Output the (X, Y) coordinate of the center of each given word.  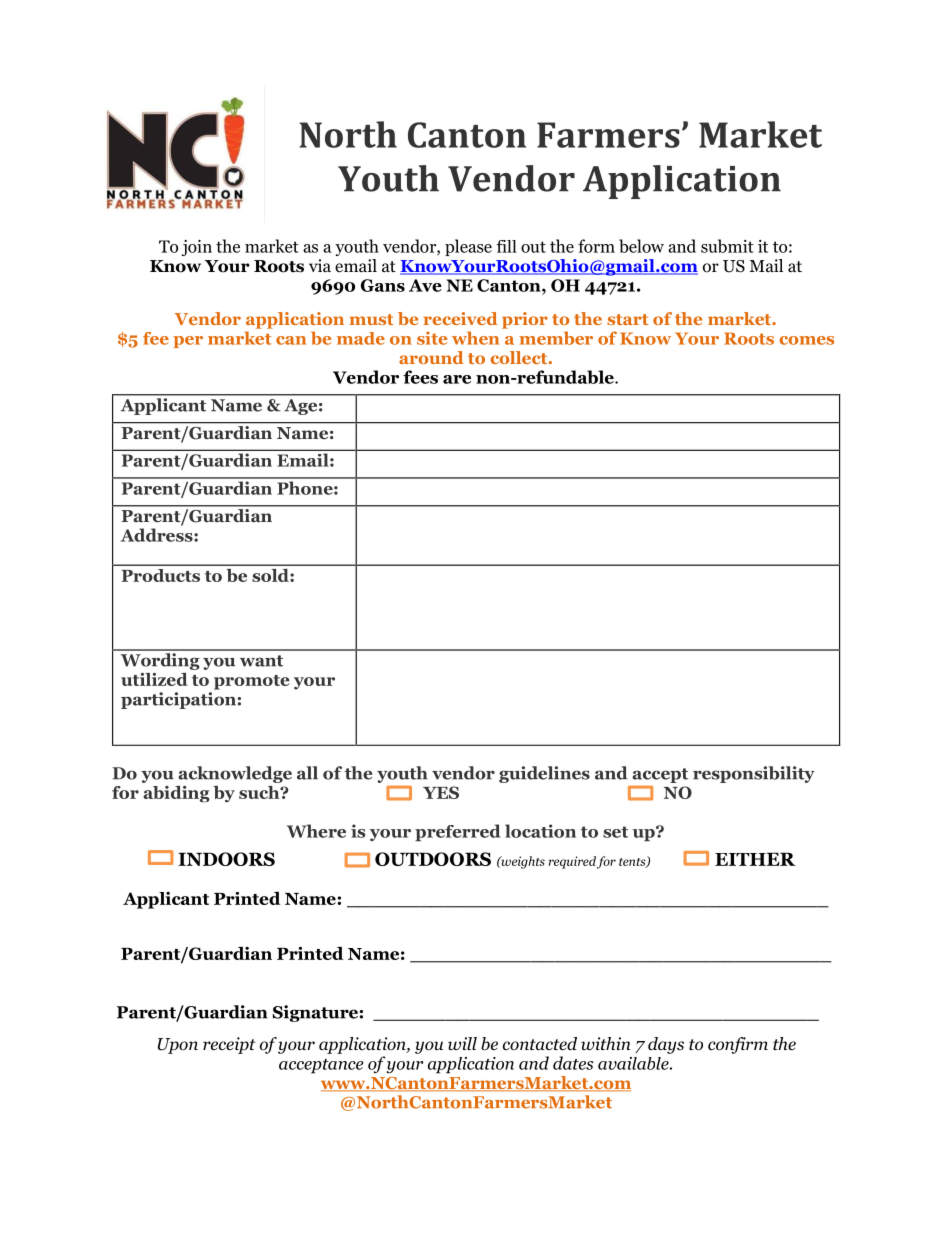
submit (727, 246)
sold (271, 575)
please (468, 247)
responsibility (754, 774)
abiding (176, 794)
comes (806, 340)
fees (420, 377)
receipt (229, 1045)
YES (441, 792)
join (197, 248)
